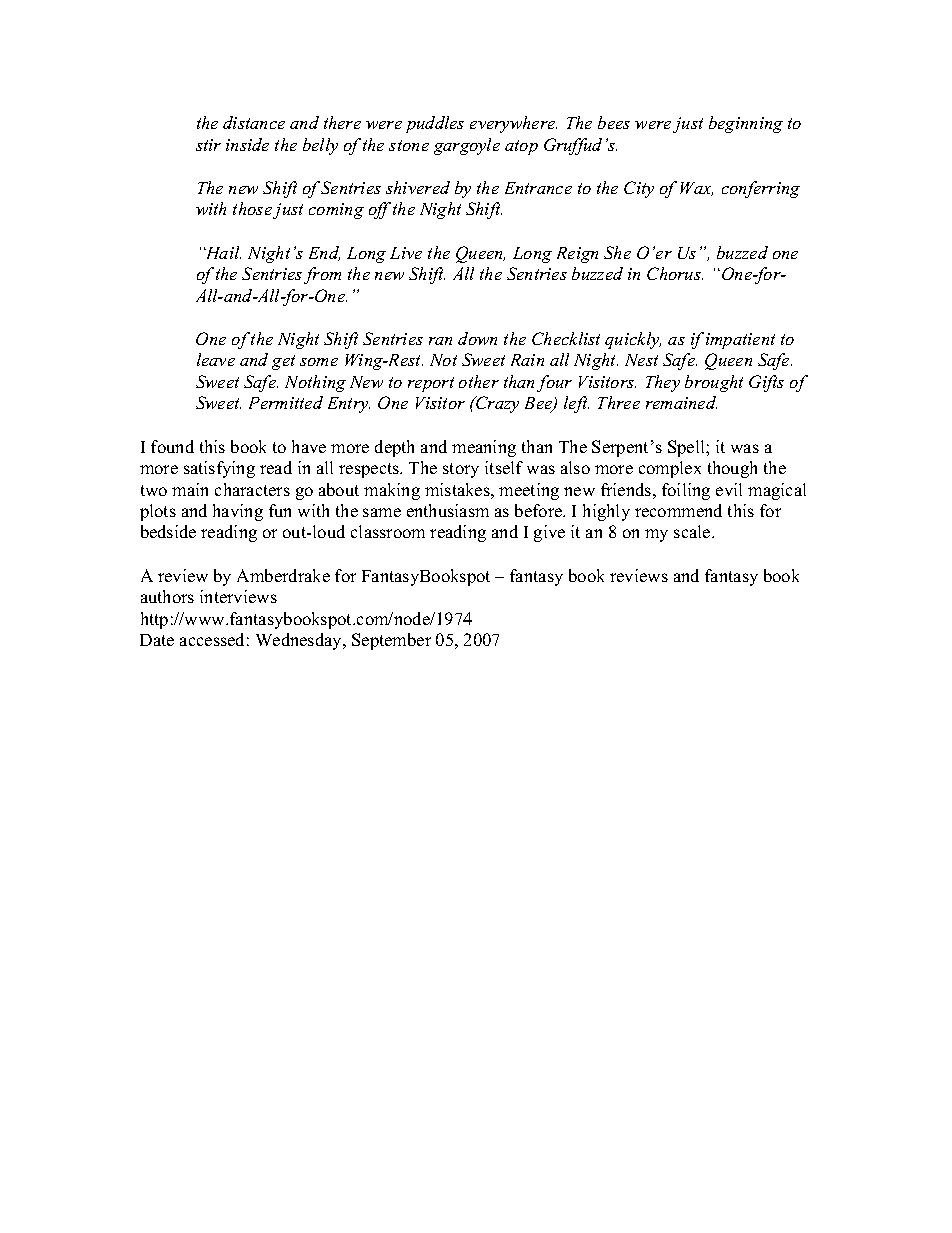 The width and height of the image is (952, 1233). Describe the element at coordinates (247, 144) in the image. I see `inside` at that location.
